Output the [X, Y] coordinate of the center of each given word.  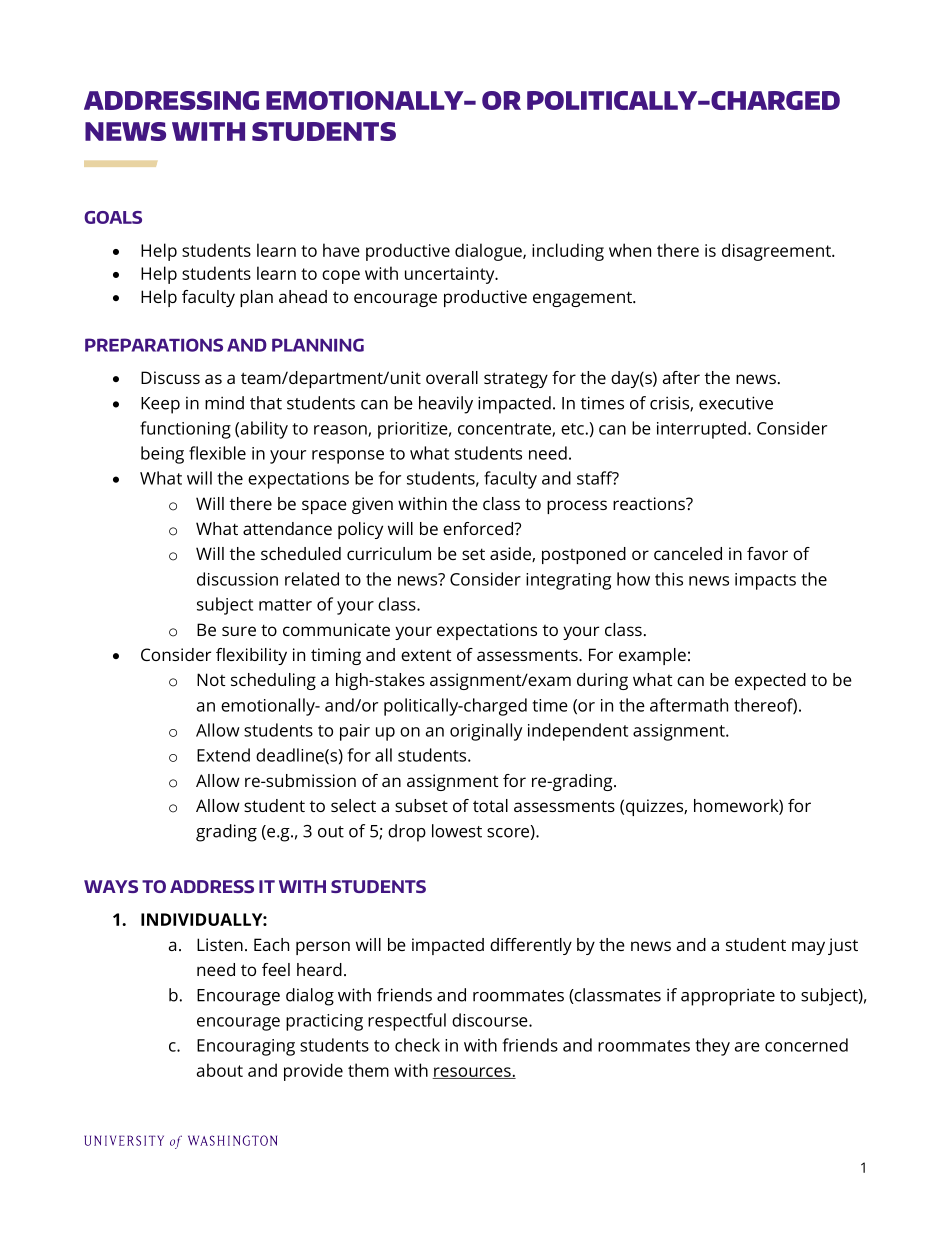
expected [770, 681]
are [747, 1047]
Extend [223, 755]
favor [767, 553]
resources [472, 1073]
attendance [287, 528]
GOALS [113, 217]
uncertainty [451, 275]
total [490, 805]
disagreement [777, 252]
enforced [479, 528]
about [220, 1070]
